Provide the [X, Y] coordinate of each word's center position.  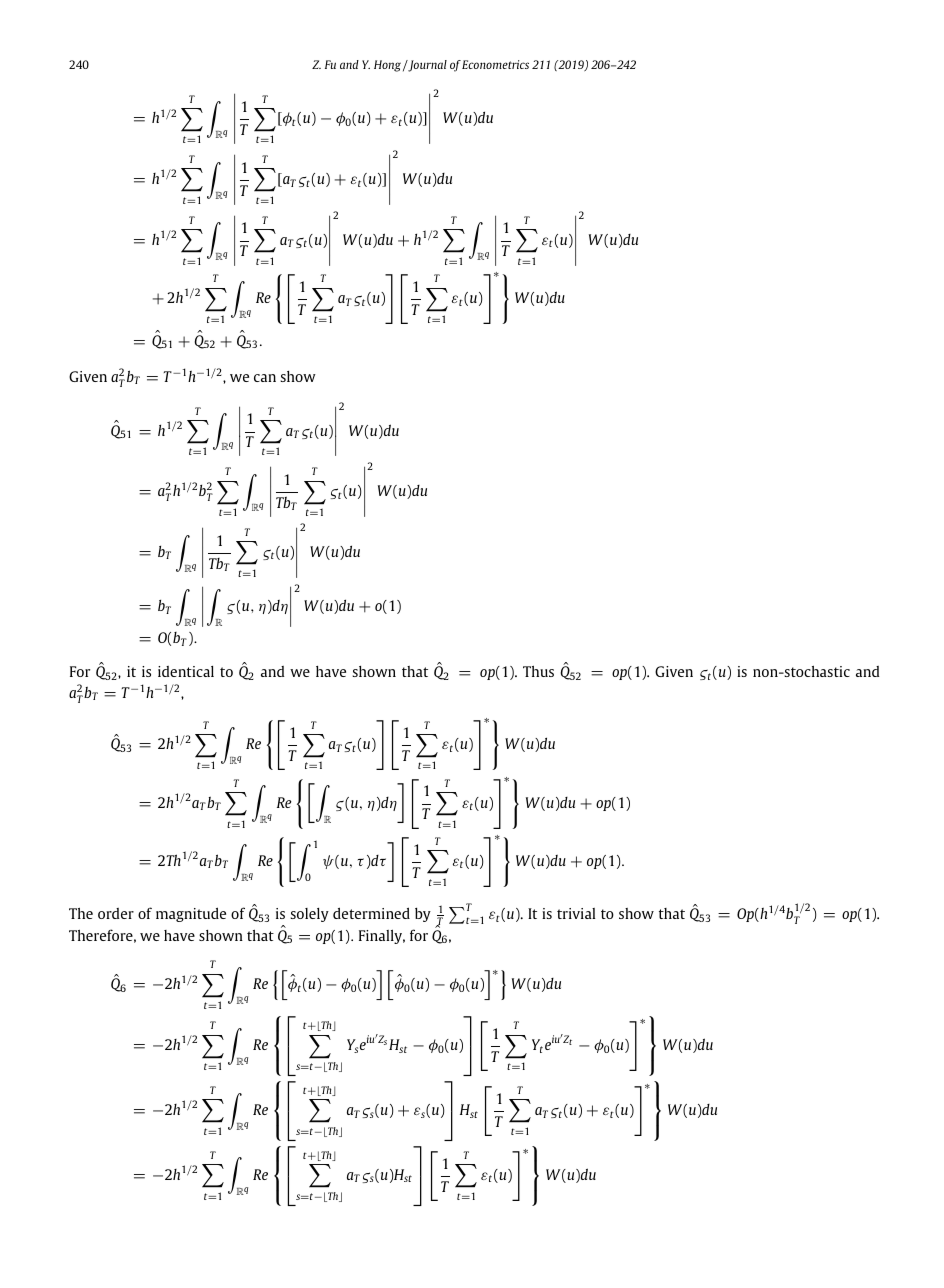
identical [186, 671]
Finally [382, 937]
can [265, 378]
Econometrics [495, 64]
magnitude [191, 914]
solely [309, 915]
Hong [387, 66]
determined [371, 913]
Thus [538, 671]
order [116, 913]
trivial [576, 913]
